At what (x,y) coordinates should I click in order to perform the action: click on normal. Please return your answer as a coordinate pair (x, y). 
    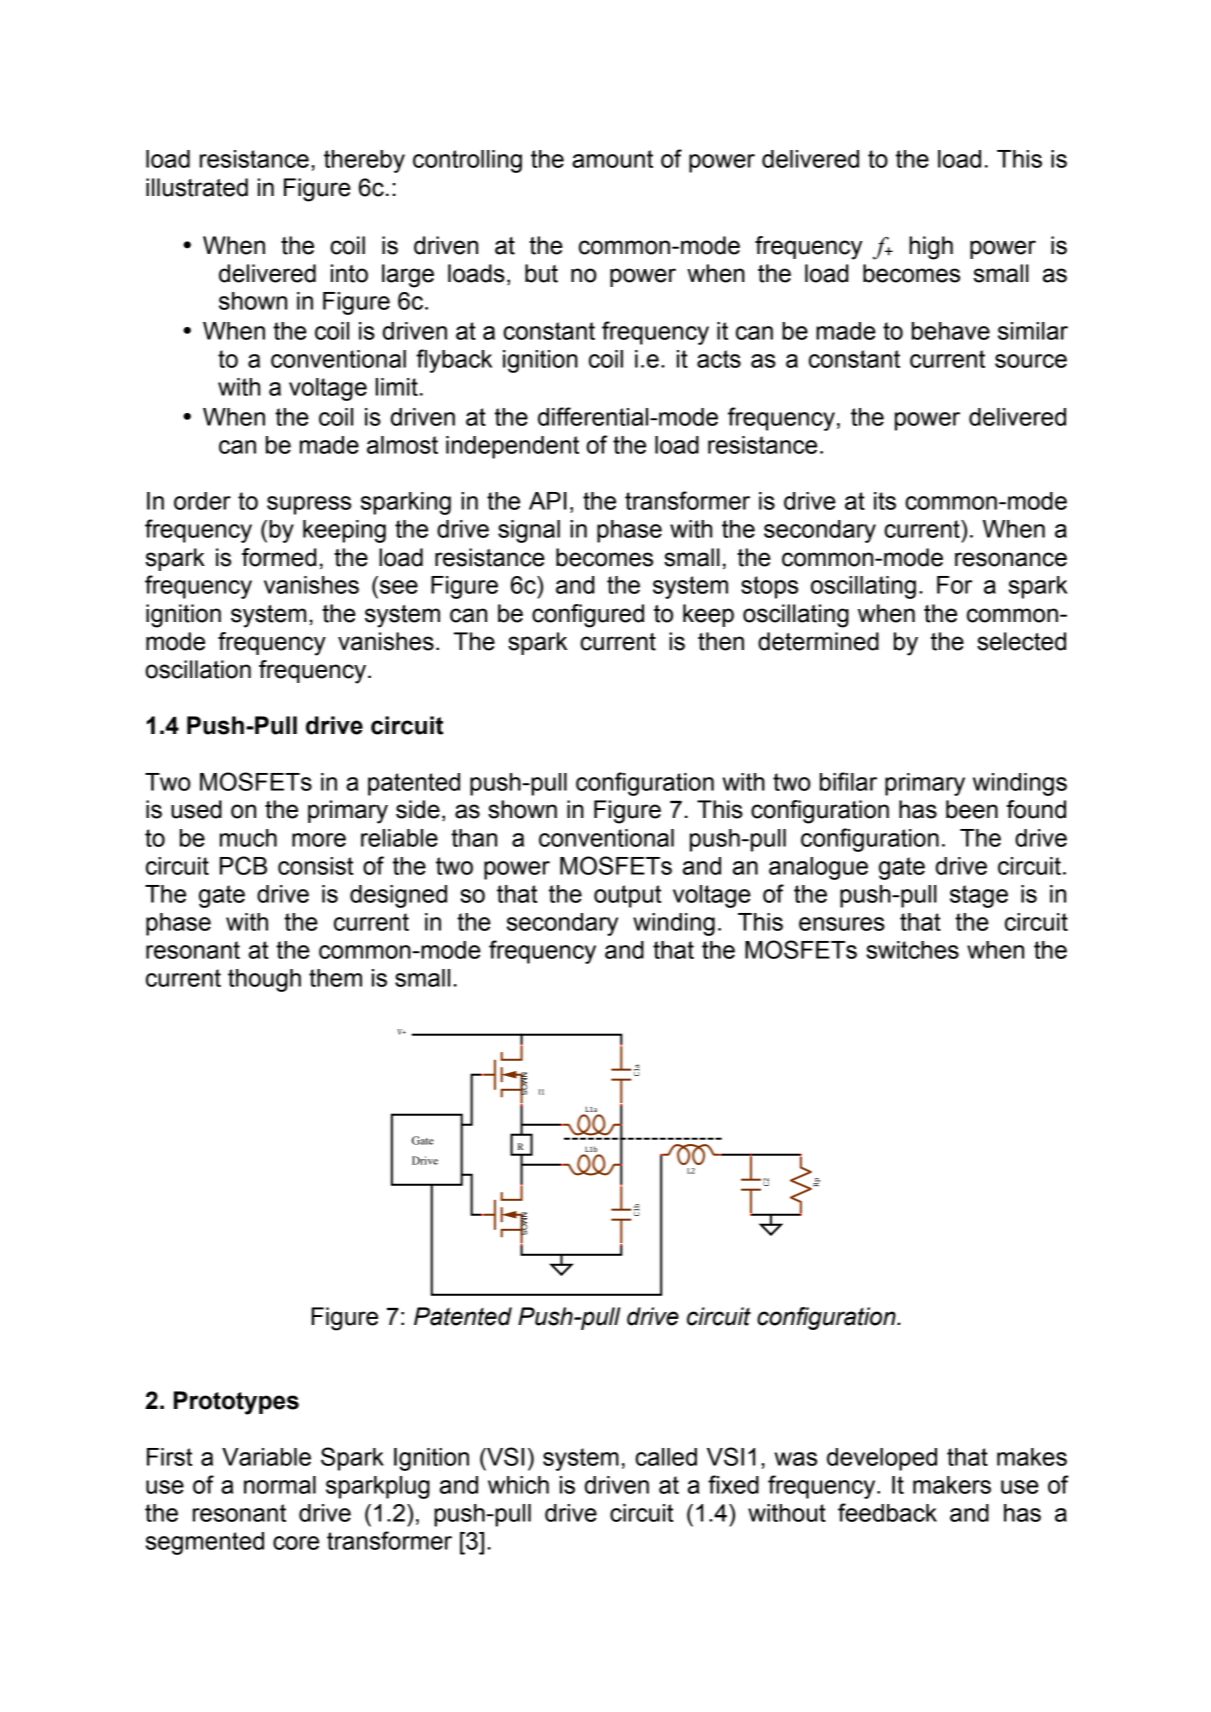
    Looking at the image, I should click on (280, 1485).
